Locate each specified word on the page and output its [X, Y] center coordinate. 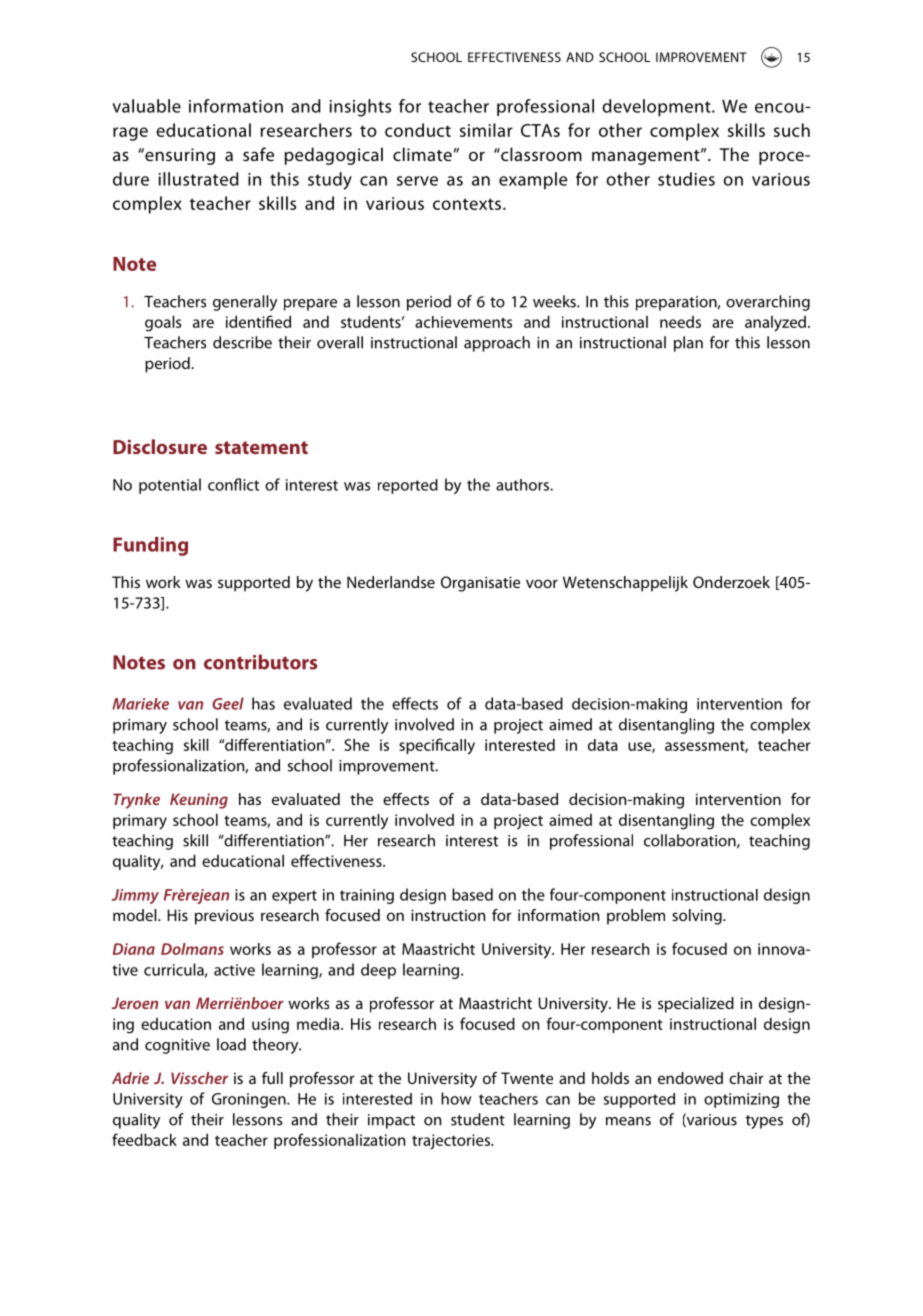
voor [542, 583]
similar [486, 130]
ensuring [179, 156]
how [456, 1098]
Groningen [250, 1100]
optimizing [741, 1100]
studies [686, 179]
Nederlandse [391, 582]
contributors [260, 662]
